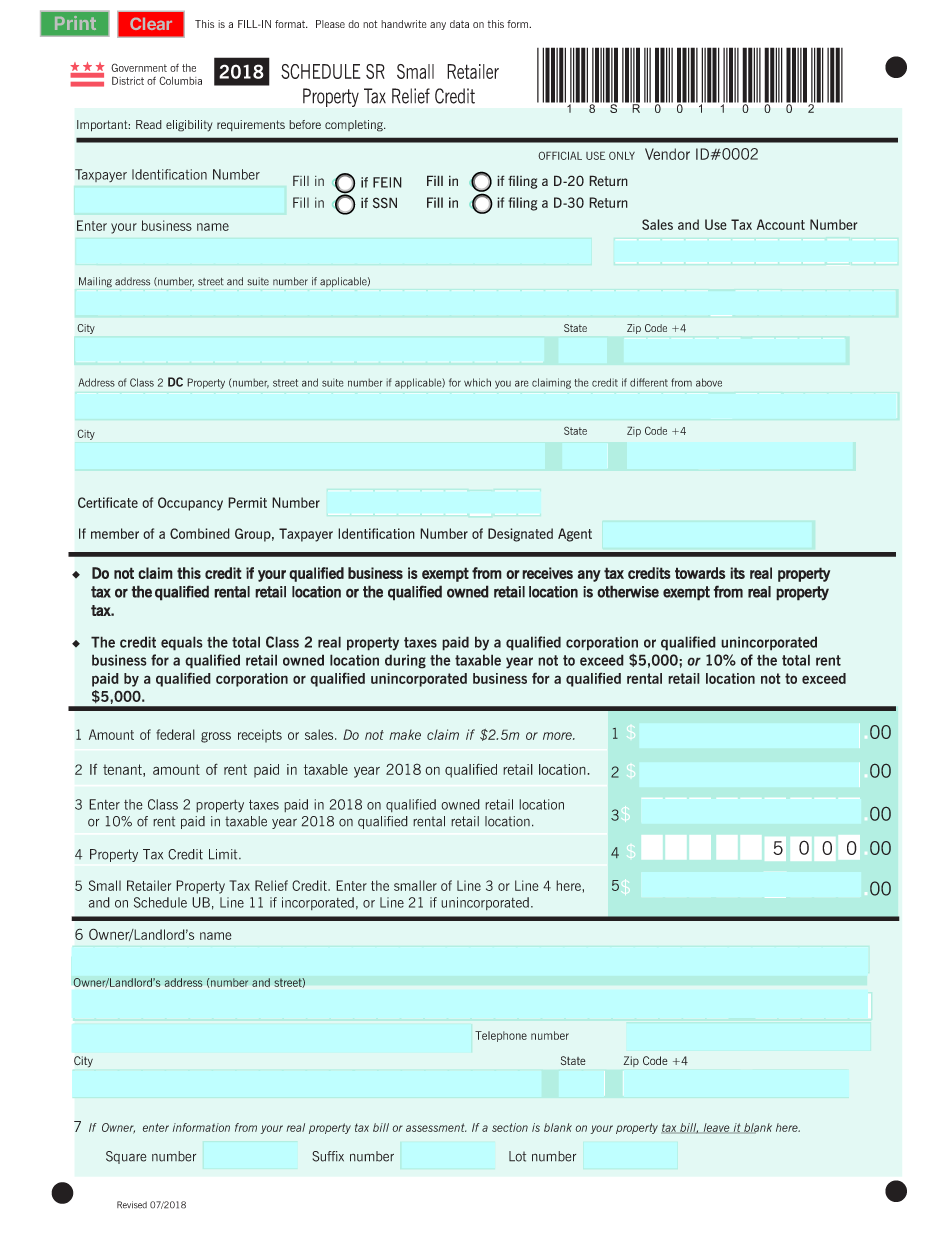  What do you see at coordinates (405, 734) in the document?
I see `make` at bounding box center [405, 734].
